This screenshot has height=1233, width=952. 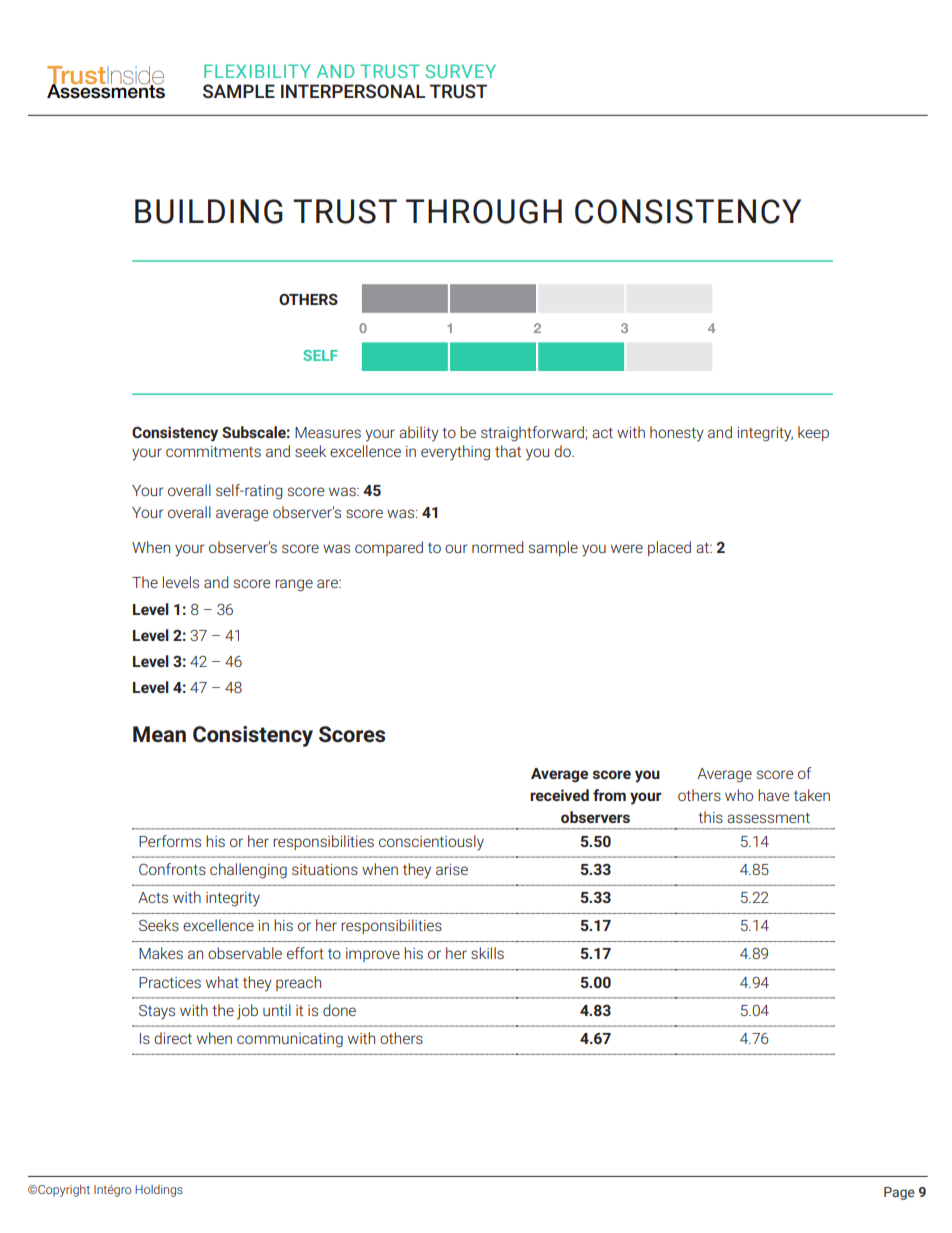 I want to click on challenging, so click(x=248, y=871).
